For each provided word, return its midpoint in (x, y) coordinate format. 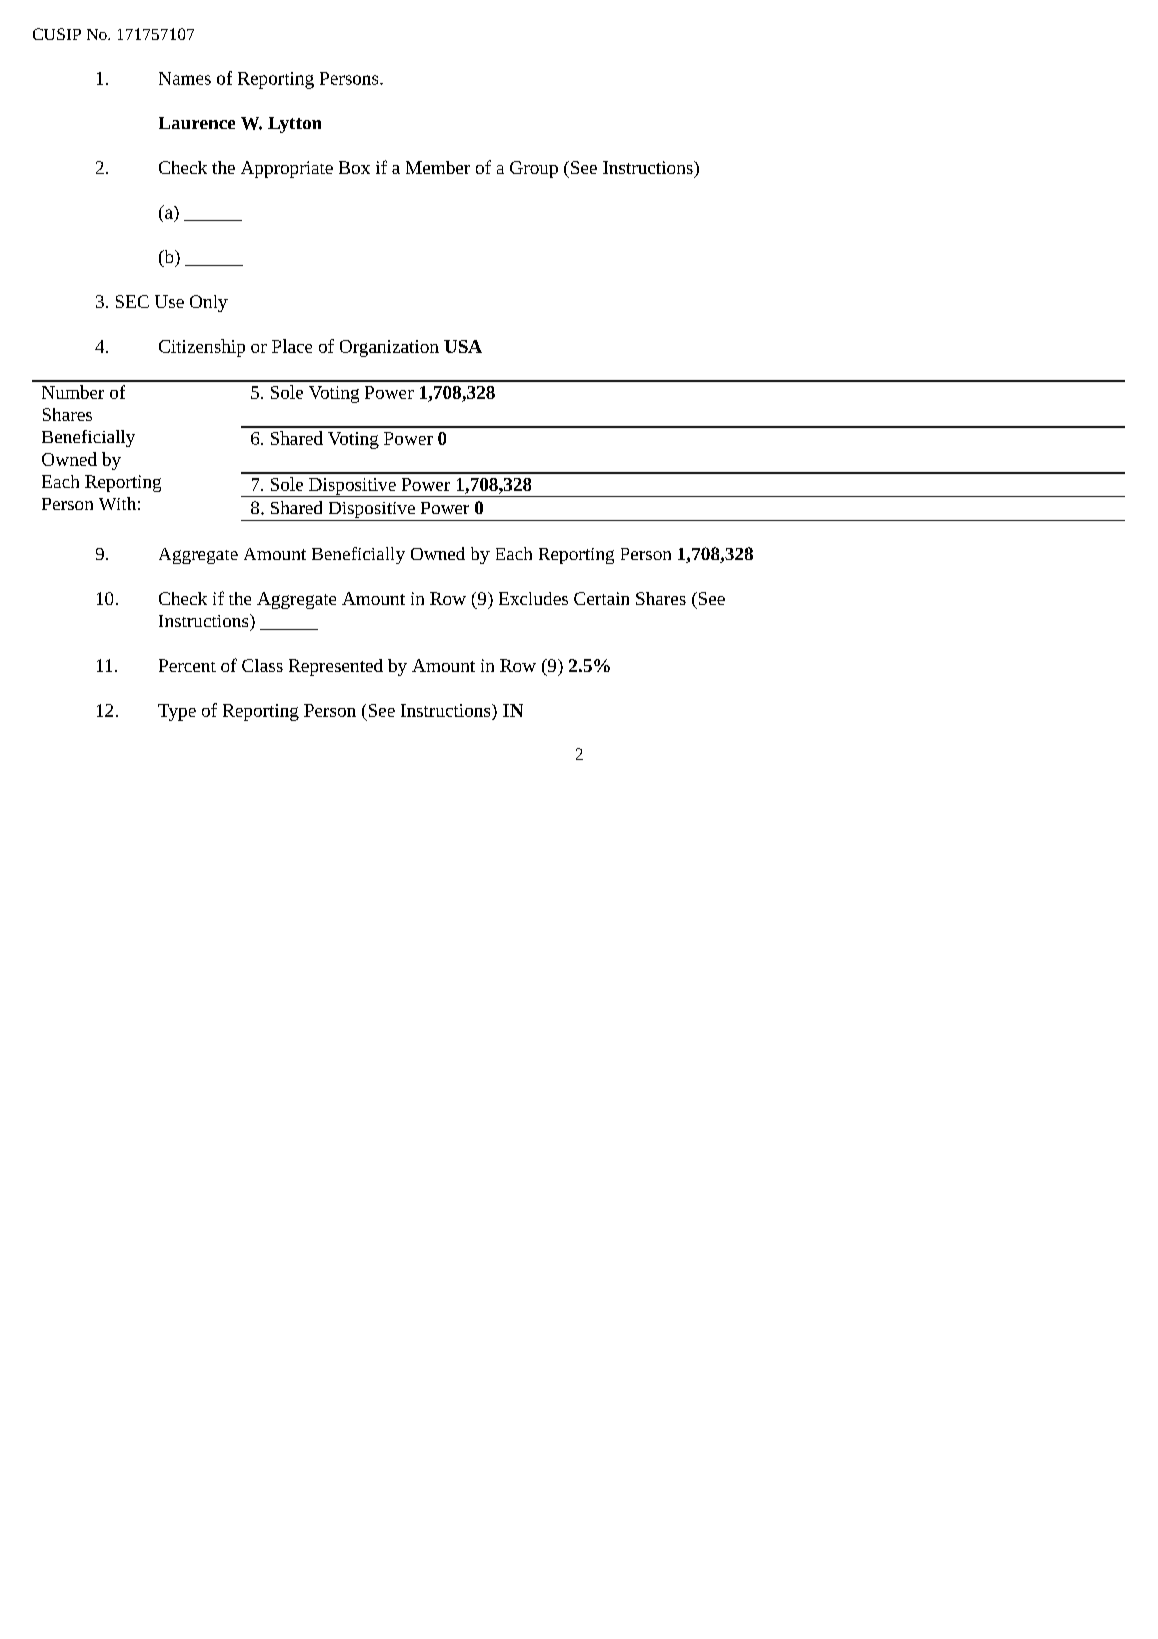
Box (354, 167)
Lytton (294, 125)
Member (438, 167)
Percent (187, 665)
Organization (389, 348)
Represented (336, 667)
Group (534, 169)
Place (292, 346)
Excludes (533, 598)
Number (73, 392)
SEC (132, 301)
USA (463, 346)
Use (169, 301)
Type (177, 712)
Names (185, 78)
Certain (601, 598)
